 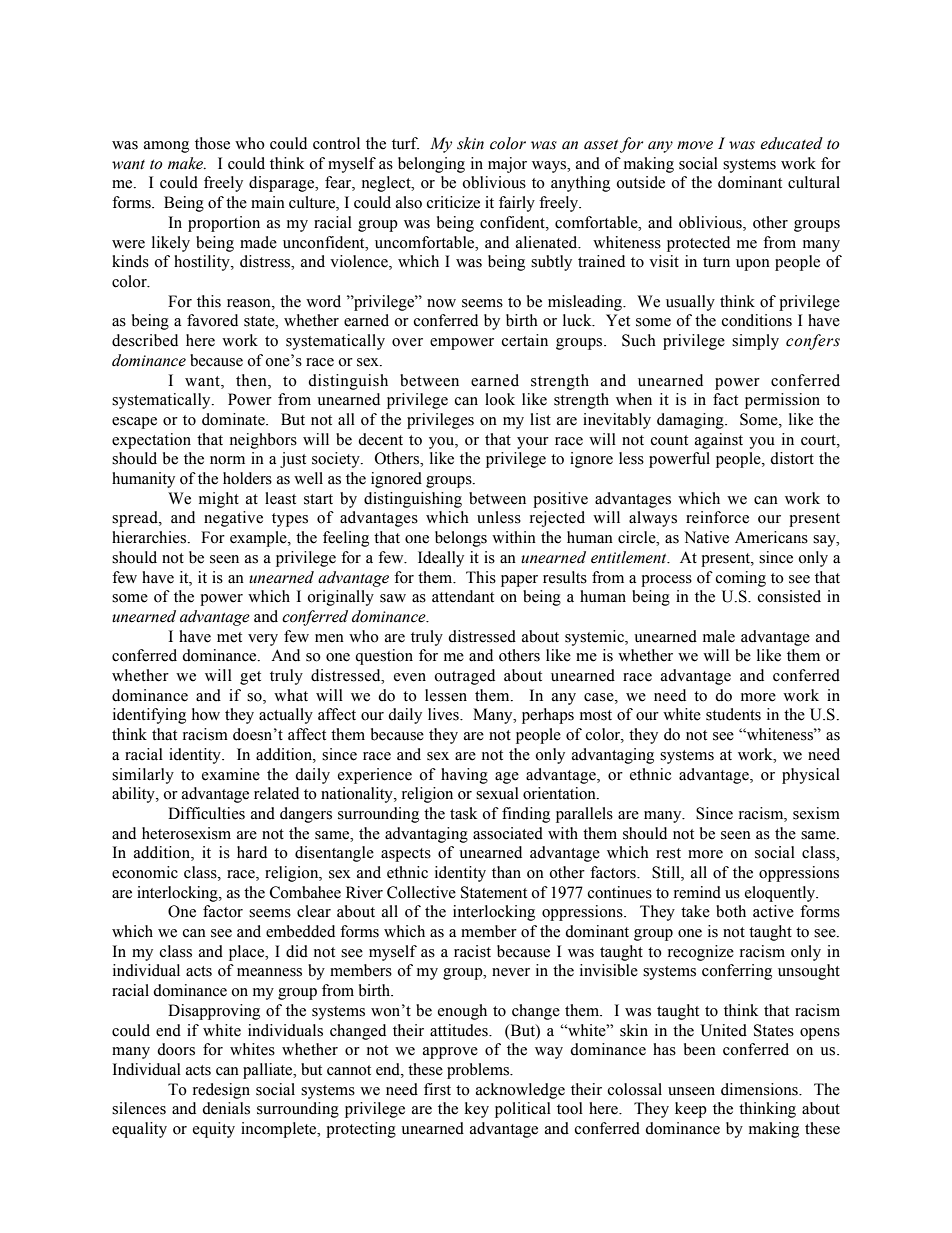 What do you see at coordinates (695, 145) in the document?
I see `move` at bounding box center [695, 145].
